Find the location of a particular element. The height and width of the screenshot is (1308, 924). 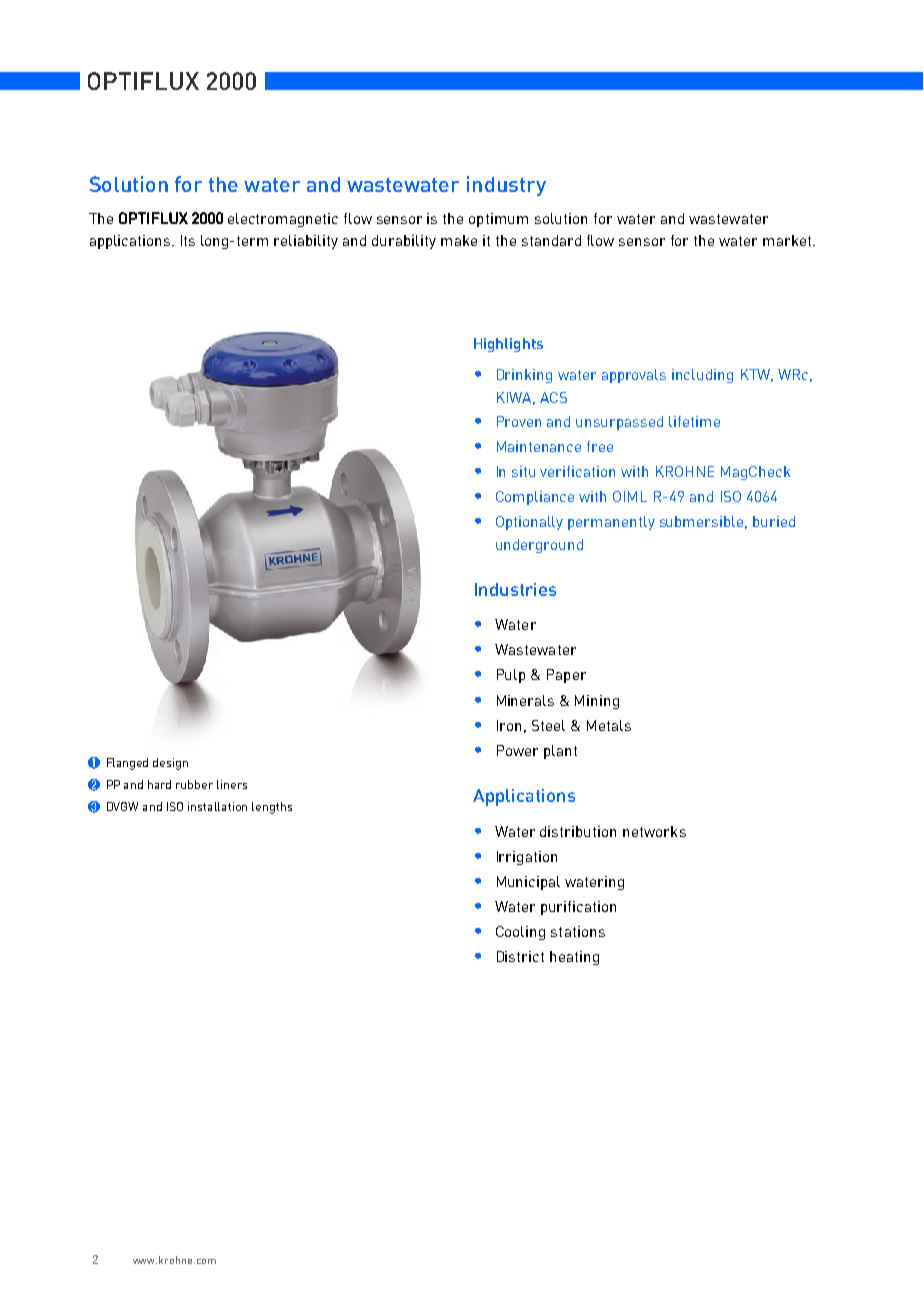

Drinking is located at coordinates (524, 376).
